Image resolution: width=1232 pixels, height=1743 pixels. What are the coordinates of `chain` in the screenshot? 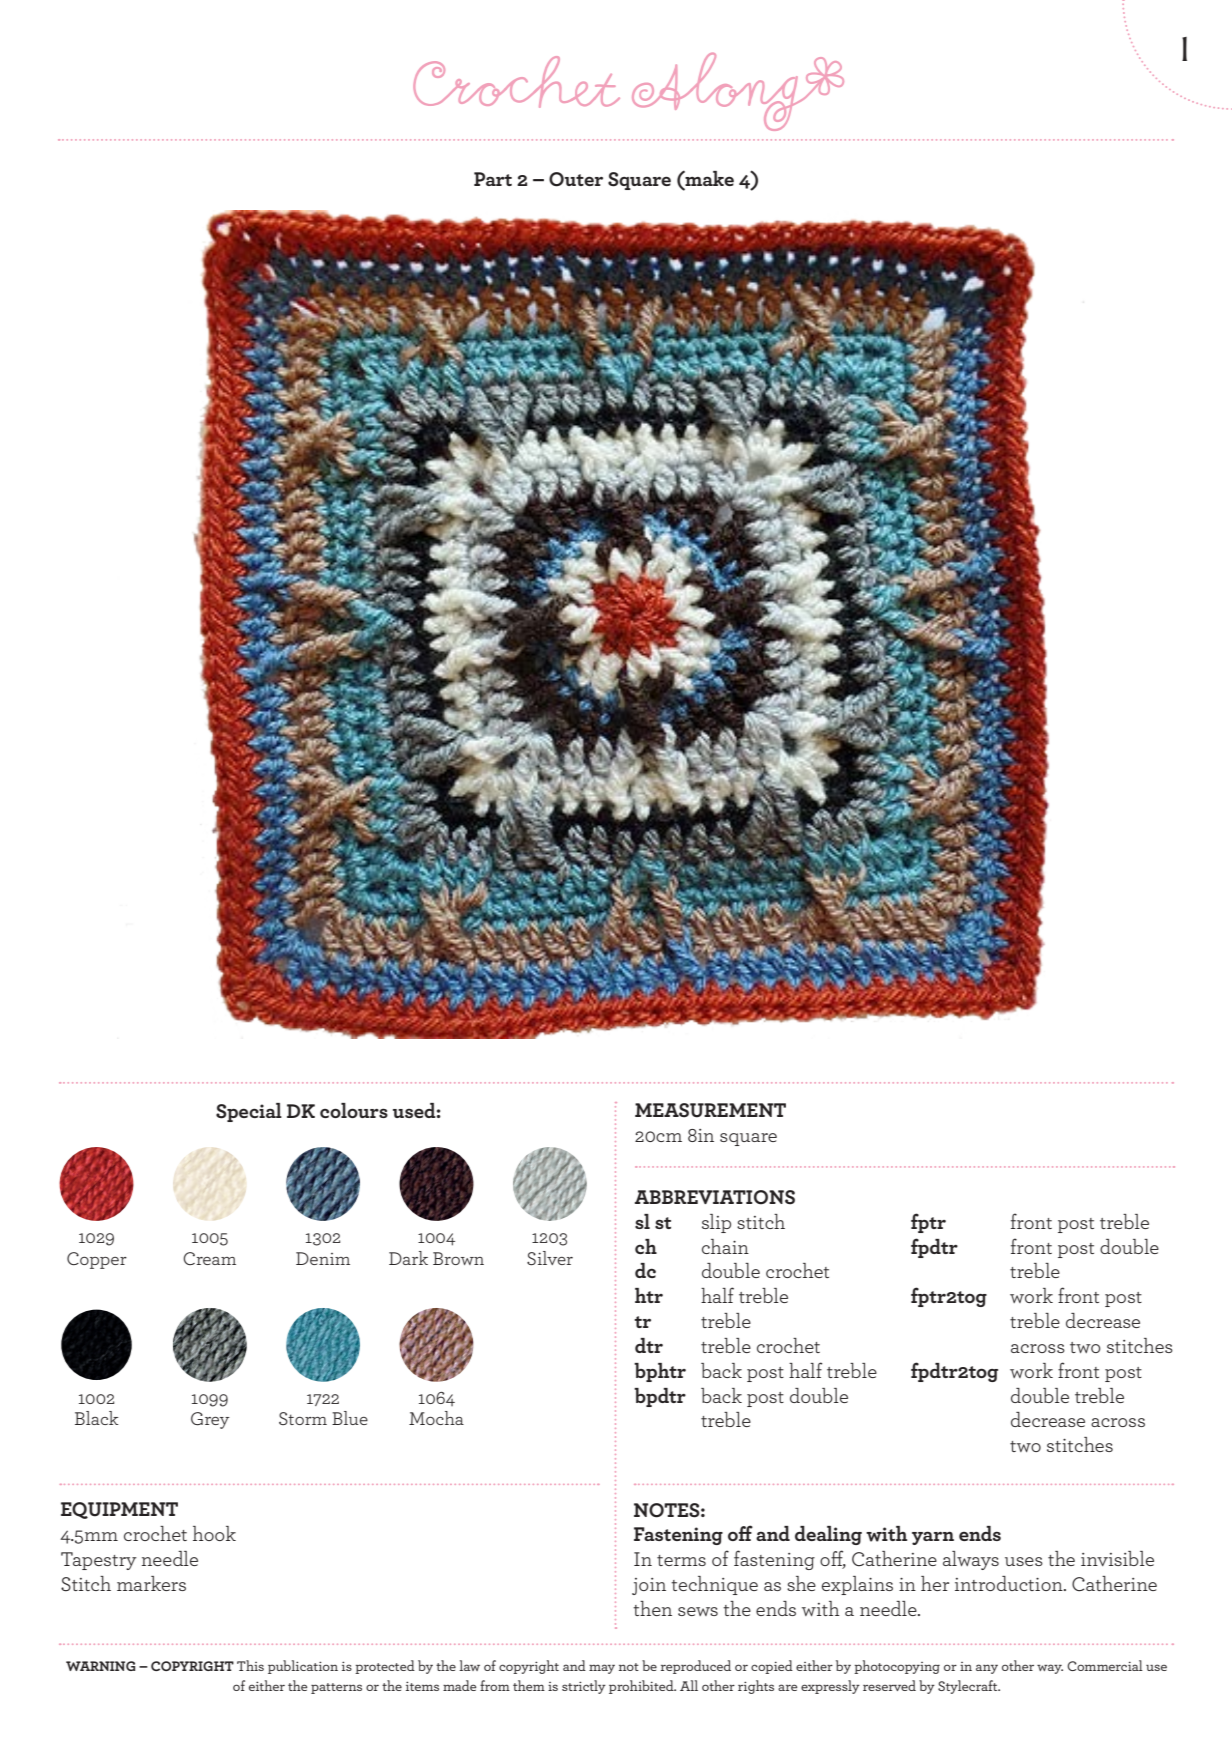 It's located at (725, 1246).
